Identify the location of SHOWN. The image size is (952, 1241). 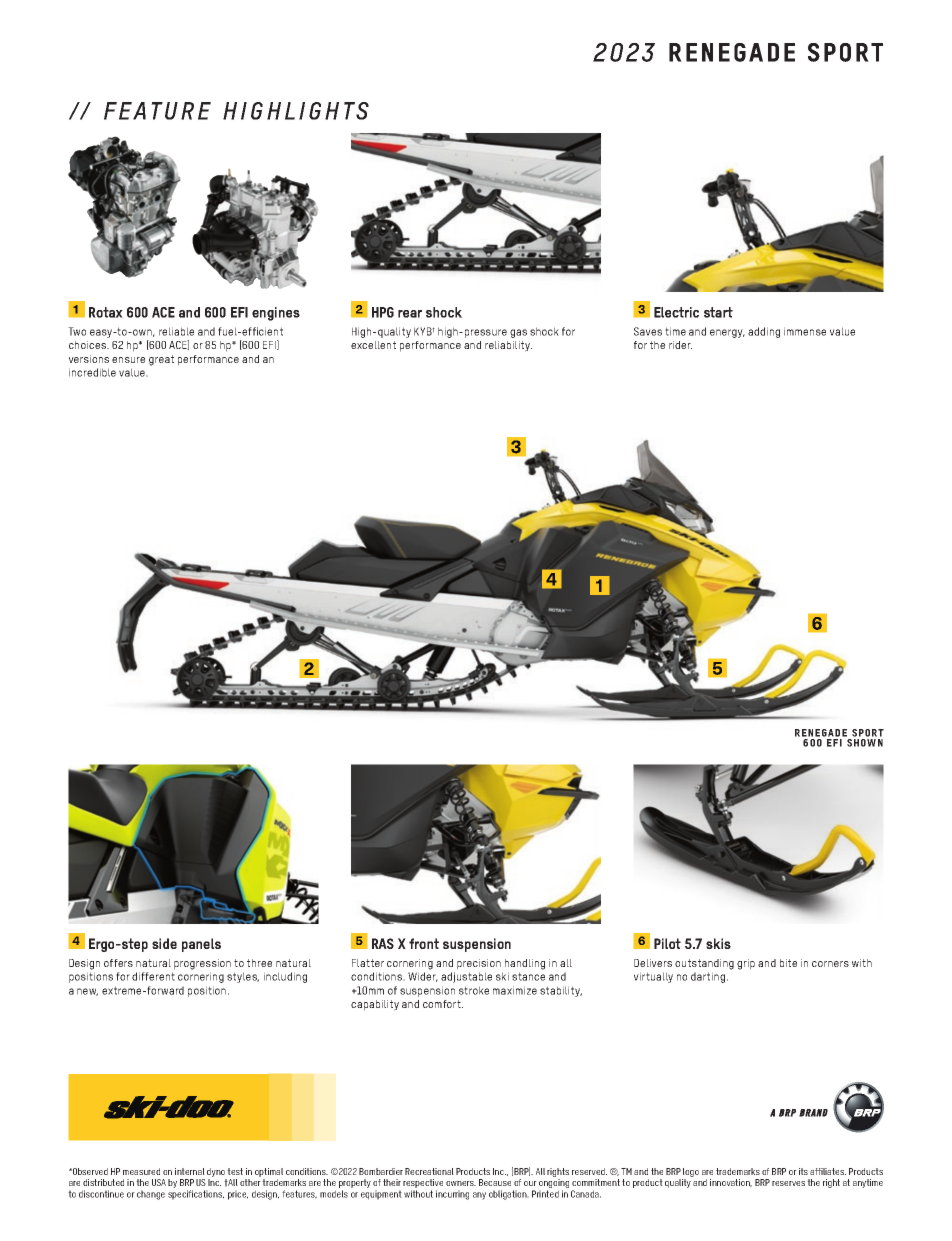
(865, 743).
